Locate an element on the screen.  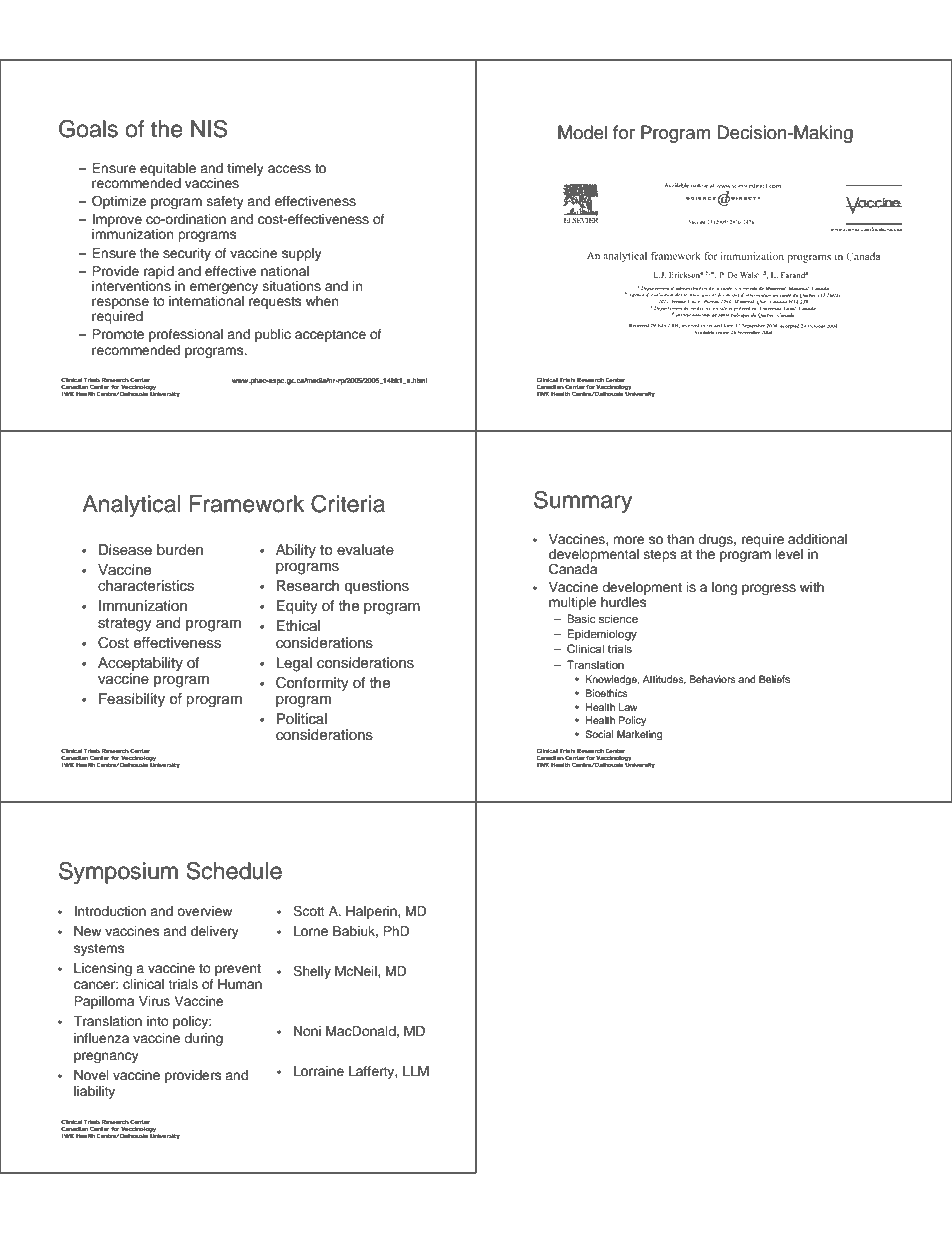
Scott is located at coordinates (309, 911).
